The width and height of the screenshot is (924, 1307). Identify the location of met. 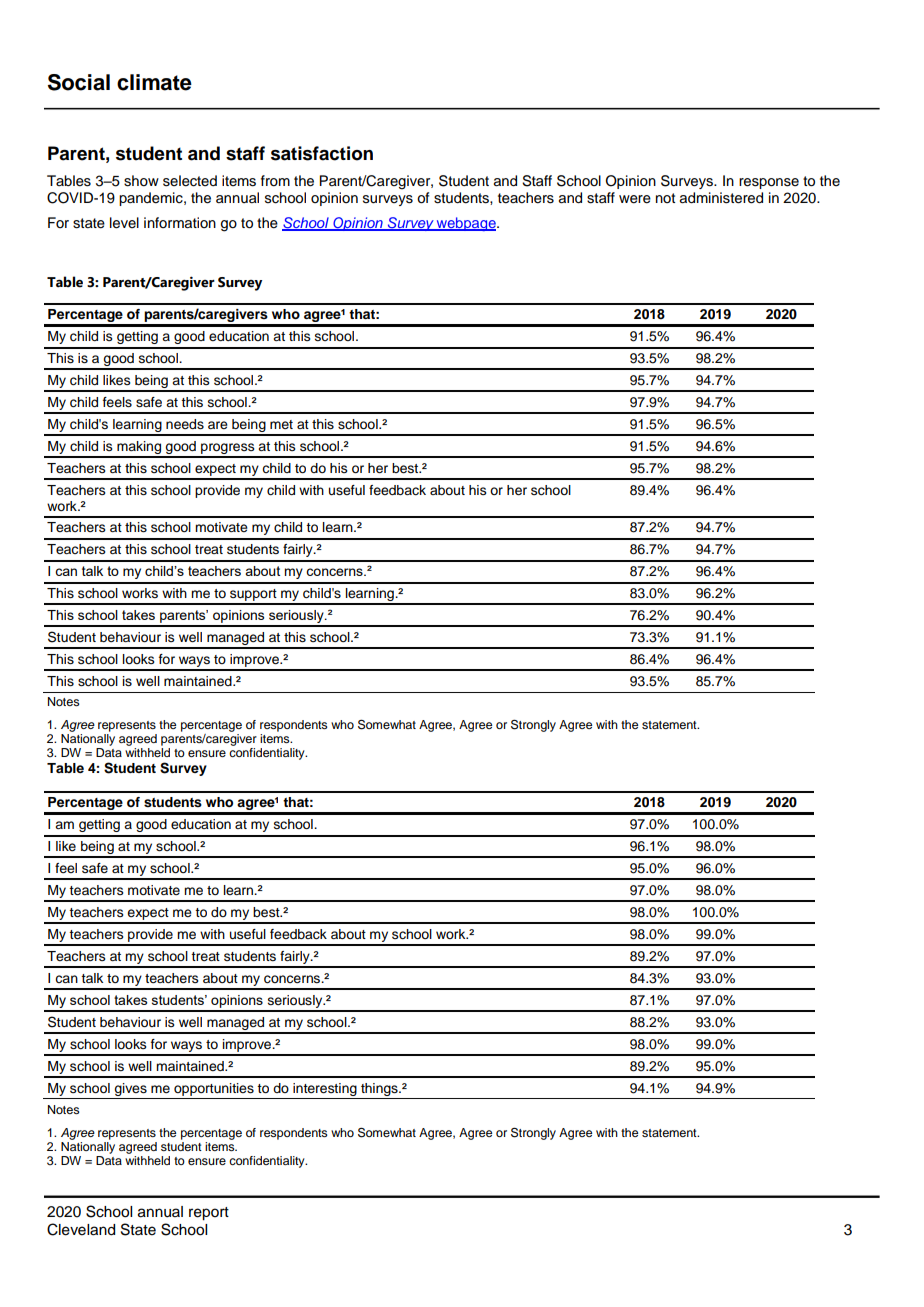
(281, 424).
